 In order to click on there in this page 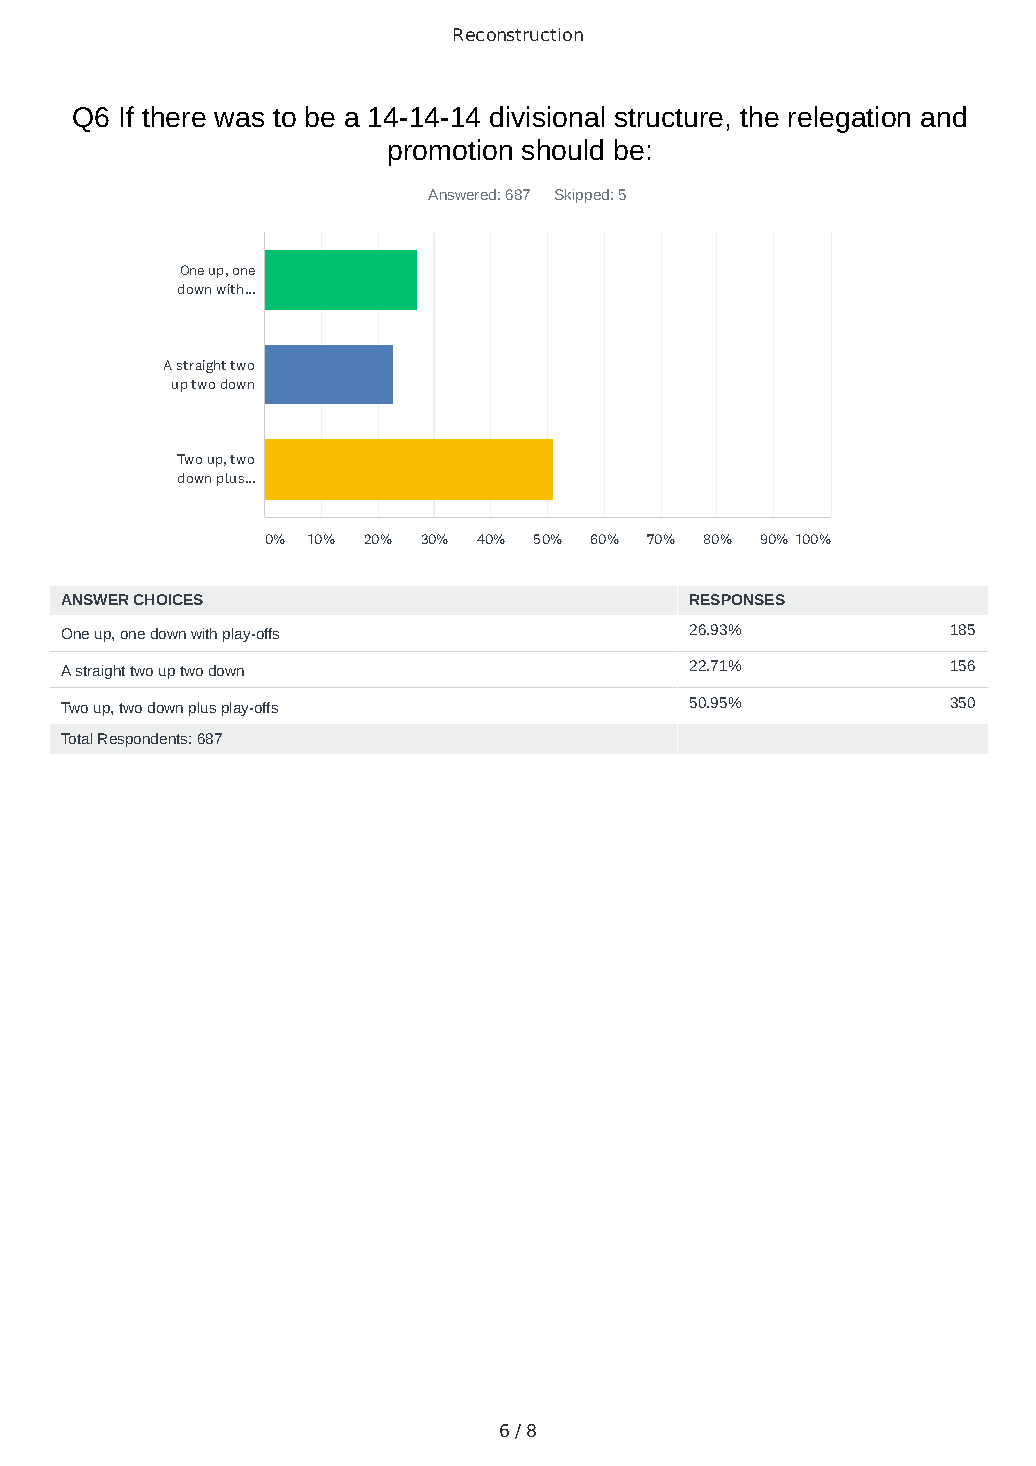, I will do `click(174, 116)`.
